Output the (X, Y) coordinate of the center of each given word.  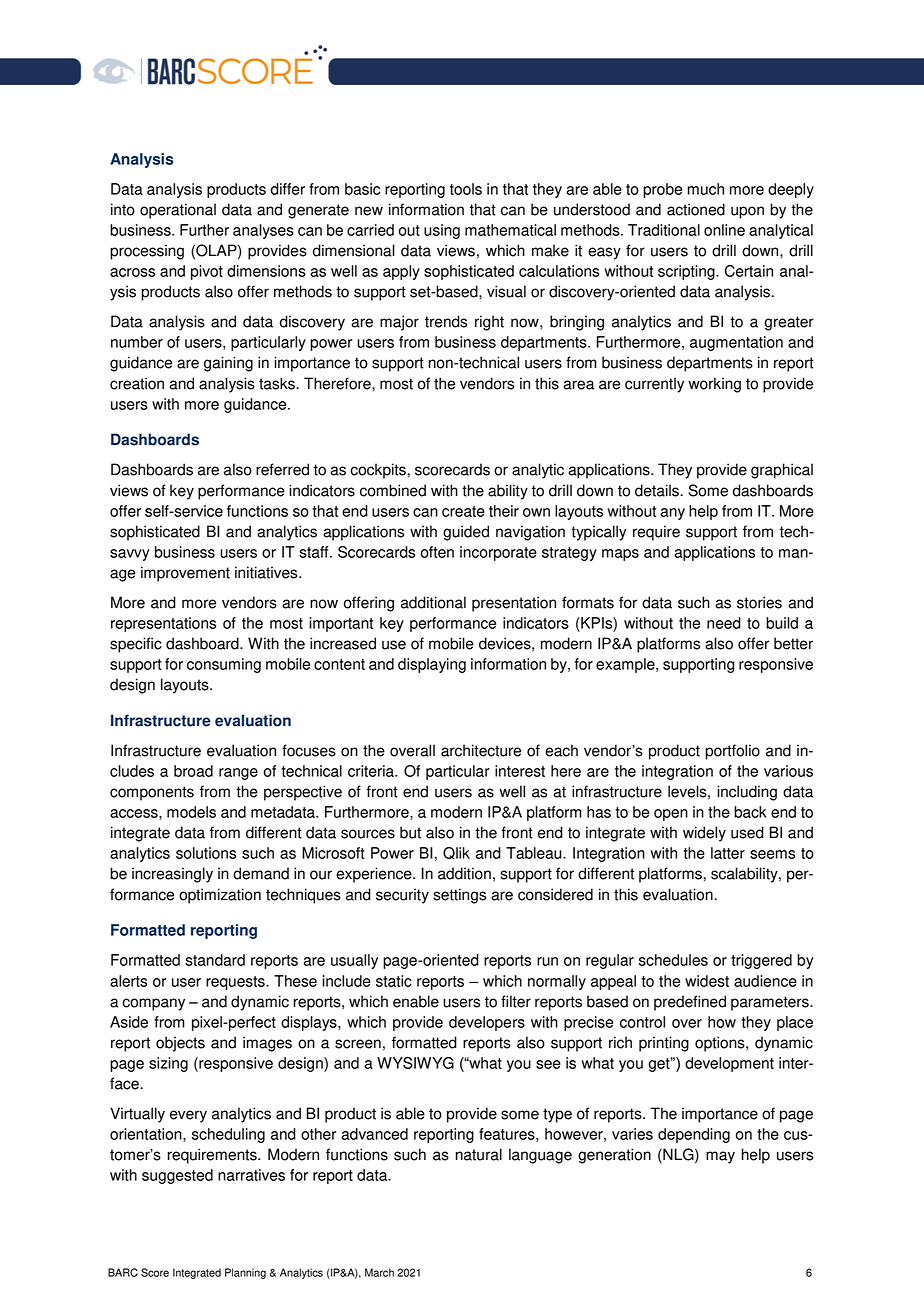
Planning (245, 1273)
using (442, 231)
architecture (481, 750)
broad (193, 771)
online (724, 230)
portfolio (732, 752)
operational (178, 211)
